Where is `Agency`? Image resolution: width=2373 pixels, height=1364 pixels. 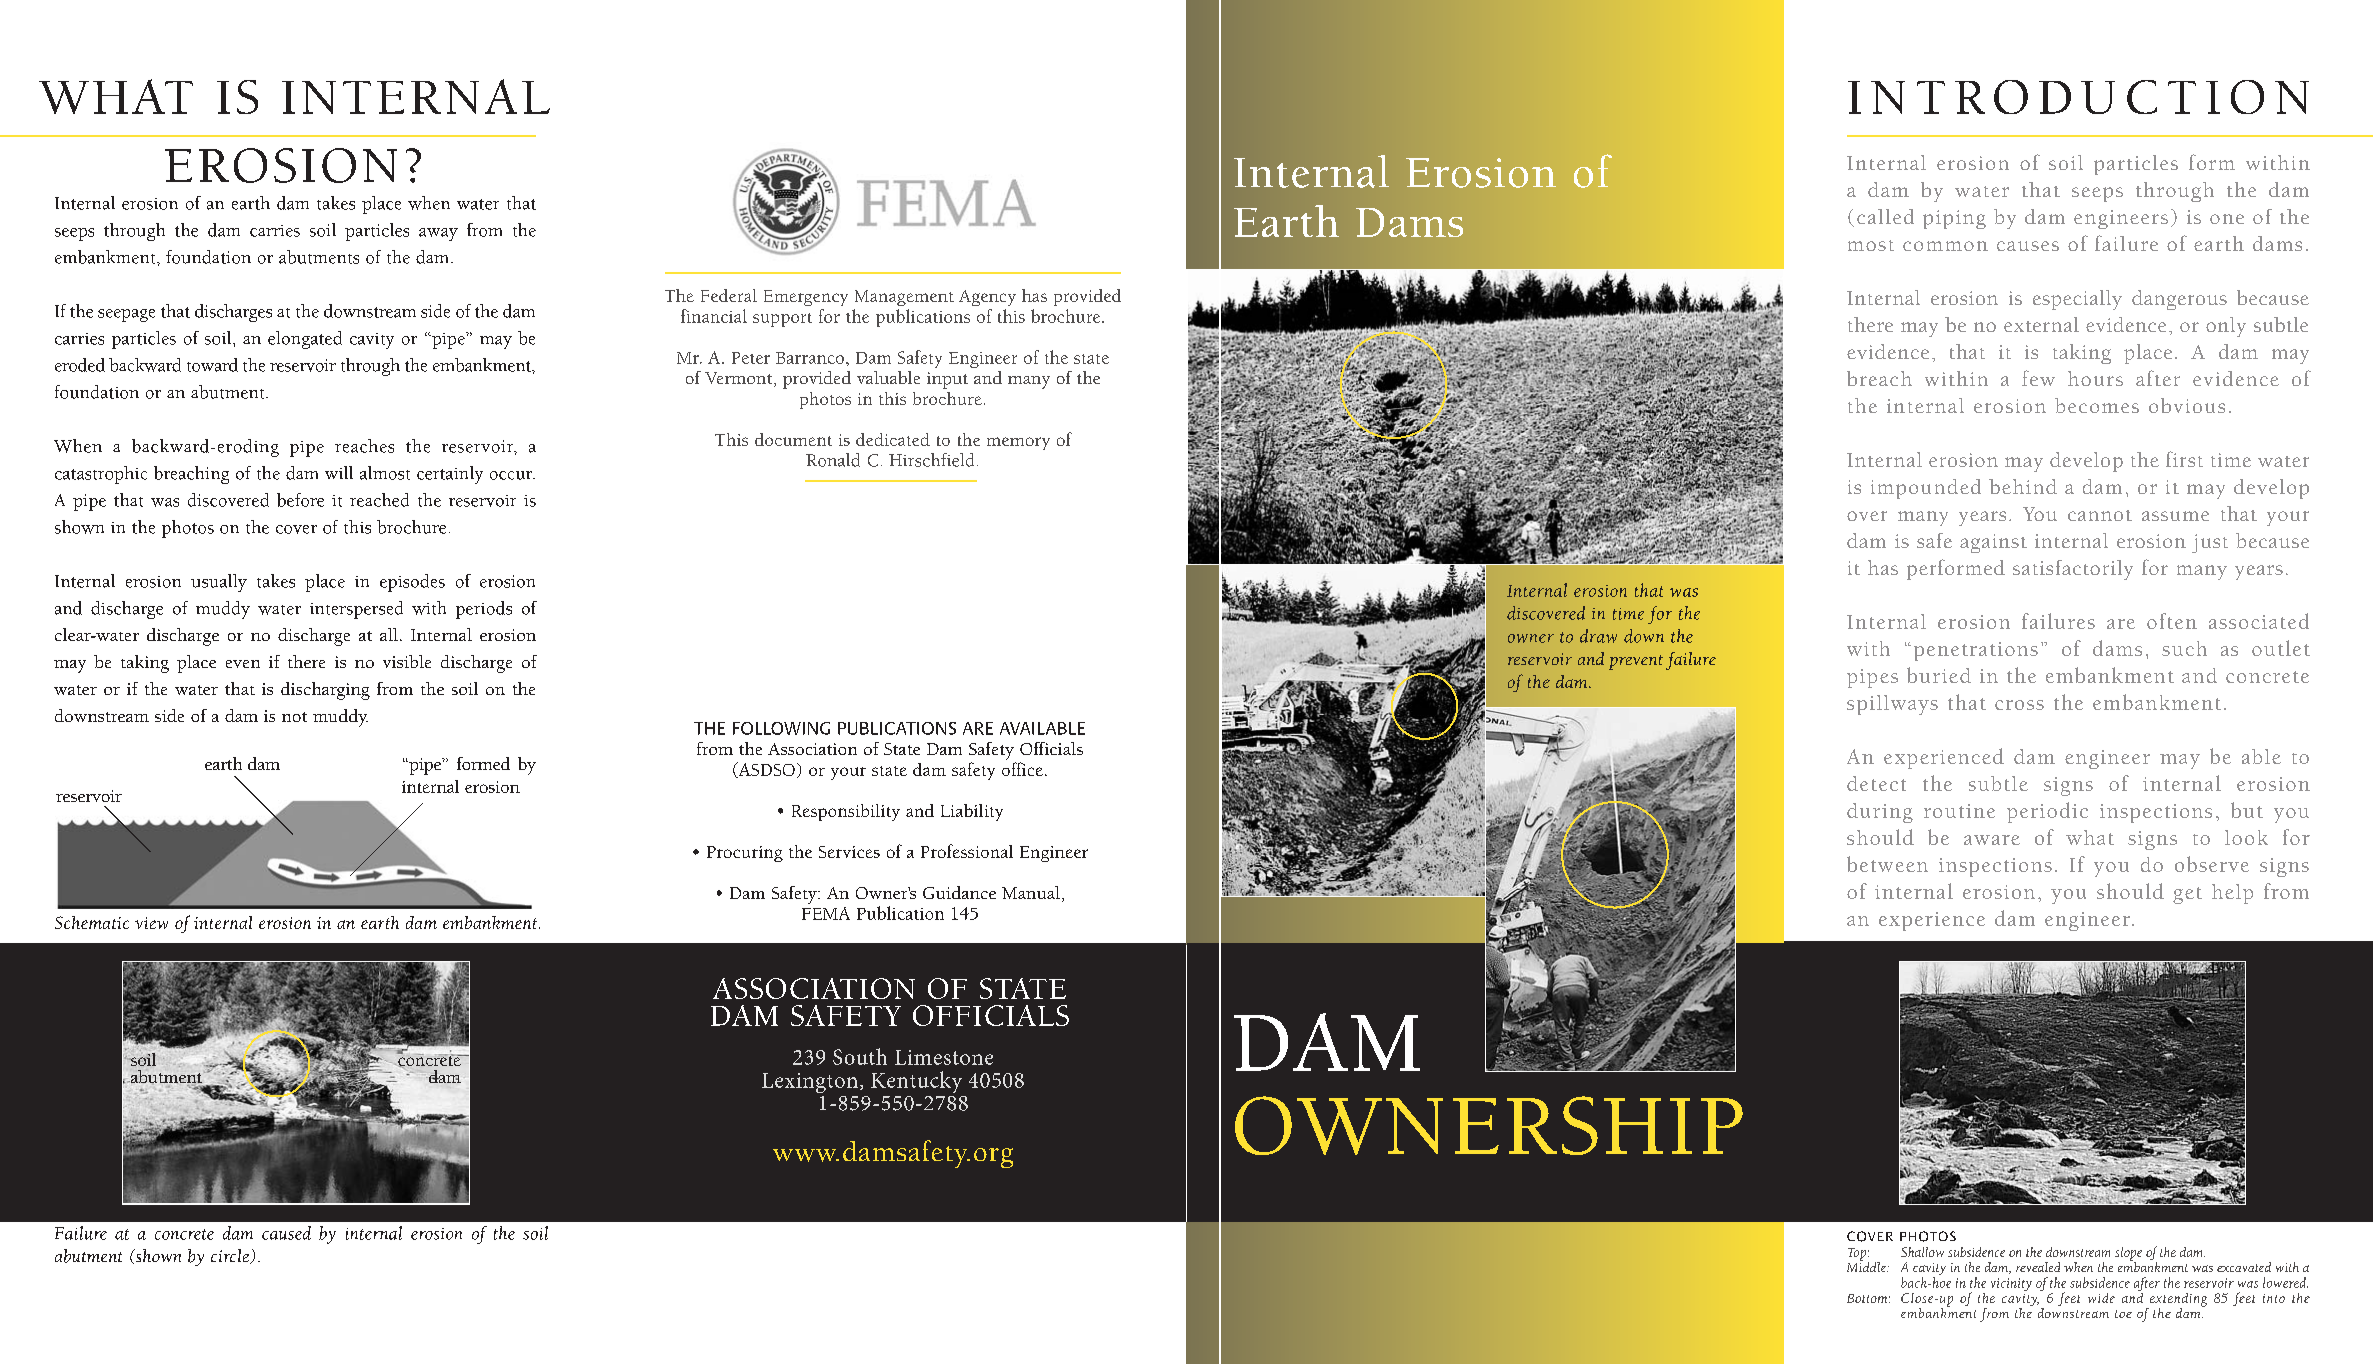 Agency is located at coordinates (987, 298).
